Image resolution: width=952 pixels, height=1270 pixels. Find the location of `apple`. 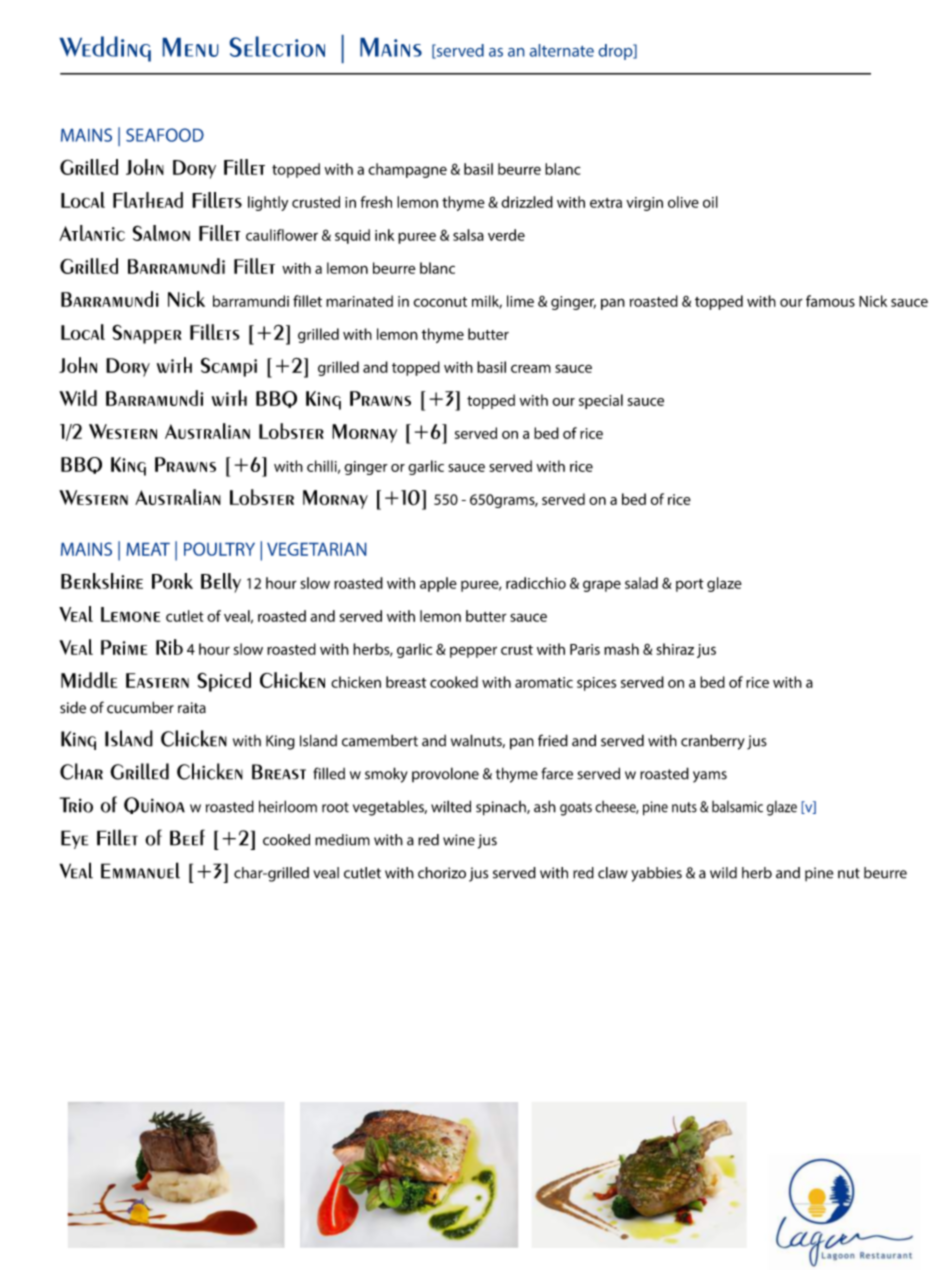

apple is located at coordinates (438, 584).
